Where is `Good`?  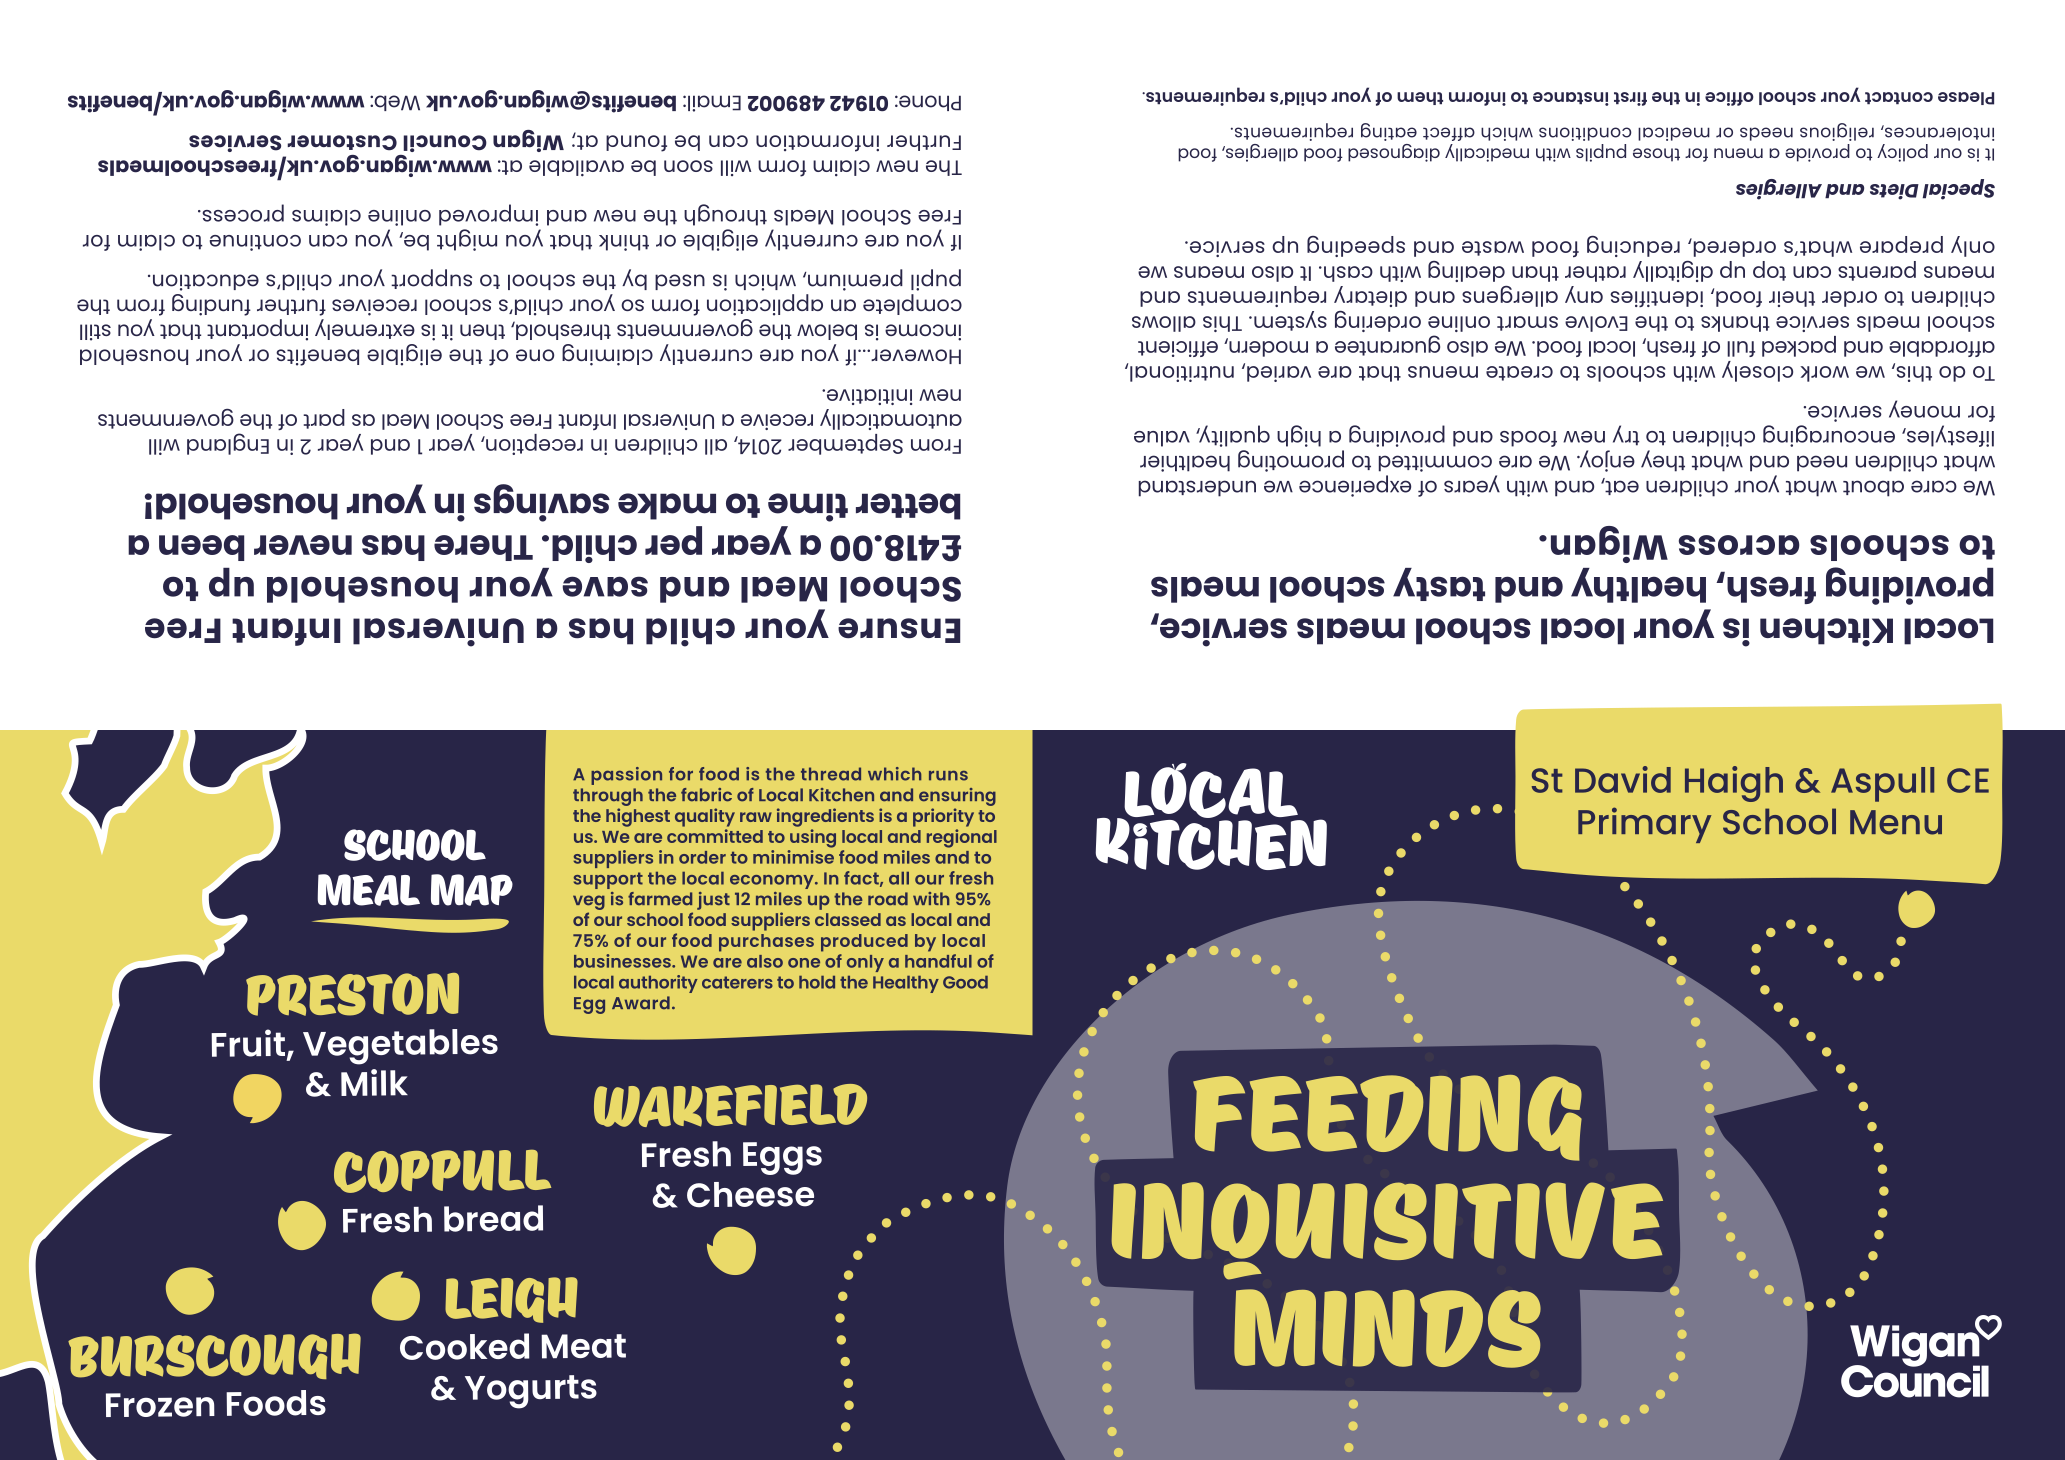 Good is located at coordinates (965, 982).
